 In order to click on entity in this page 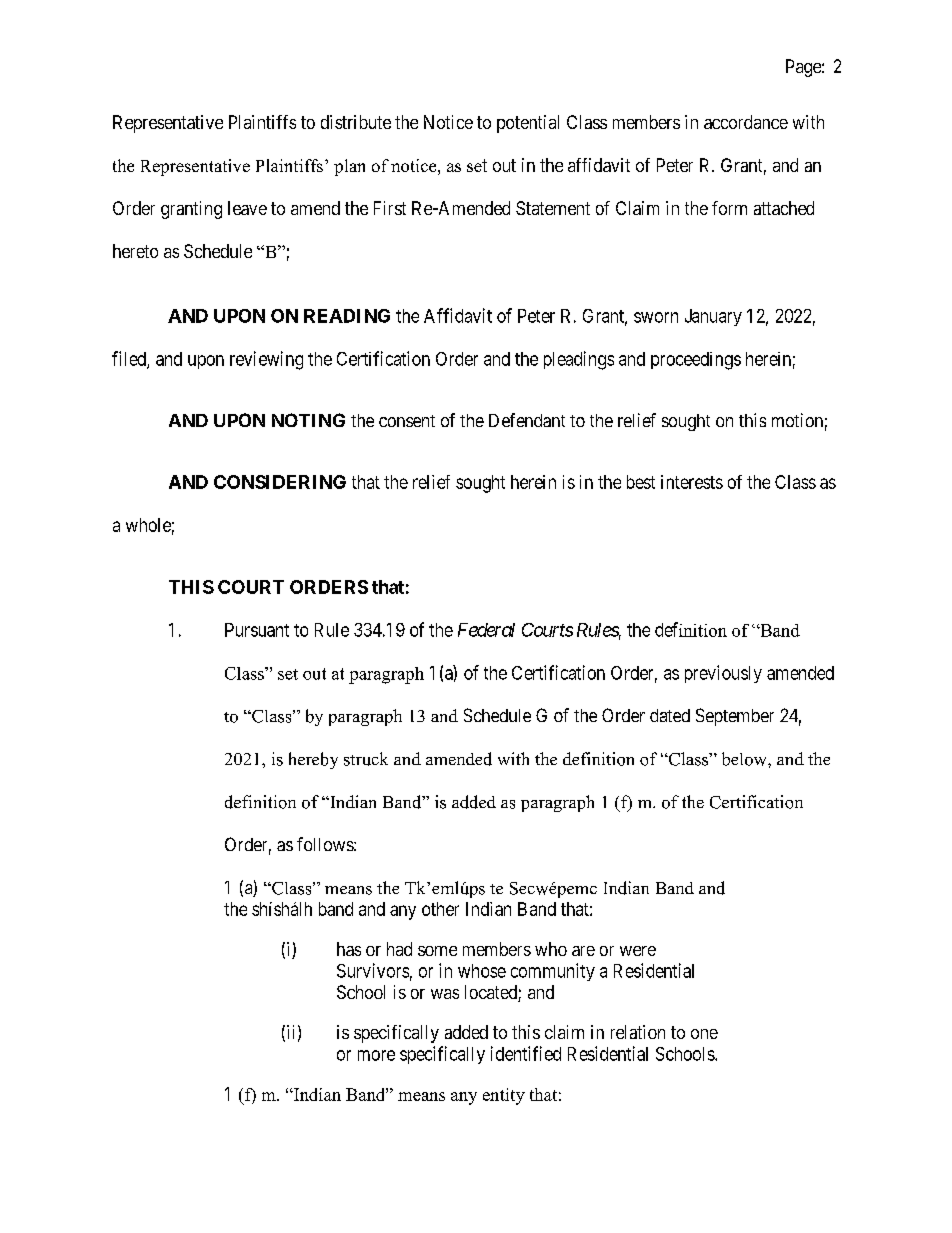, I will do `click(504, 1096)`.
